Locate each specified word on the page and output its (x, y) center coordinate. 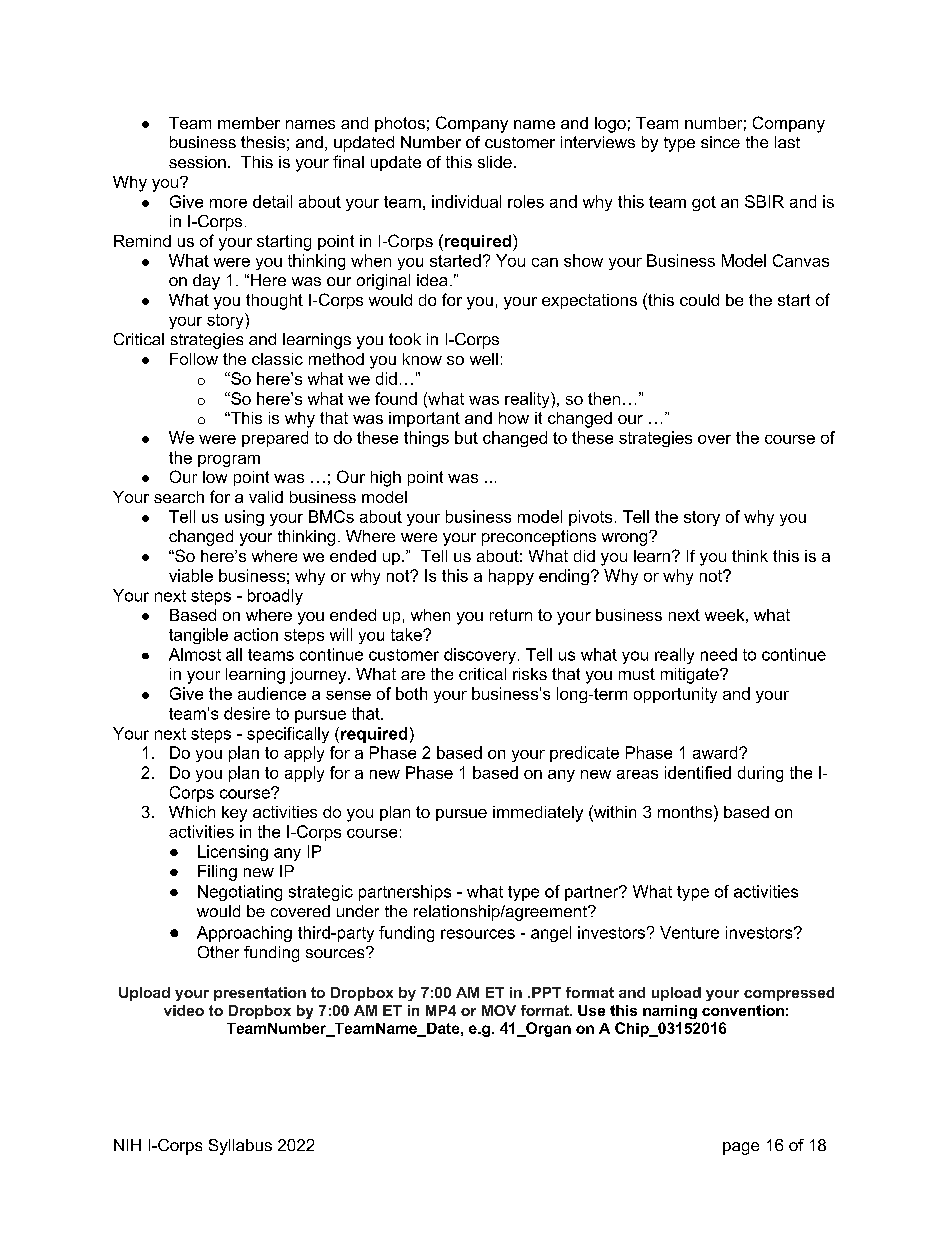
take (407, 634)
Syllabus (240, 1147)
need (719, 654)
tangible (198, 636)
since (720, 142)
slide (495, 162)
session (197, 162)
